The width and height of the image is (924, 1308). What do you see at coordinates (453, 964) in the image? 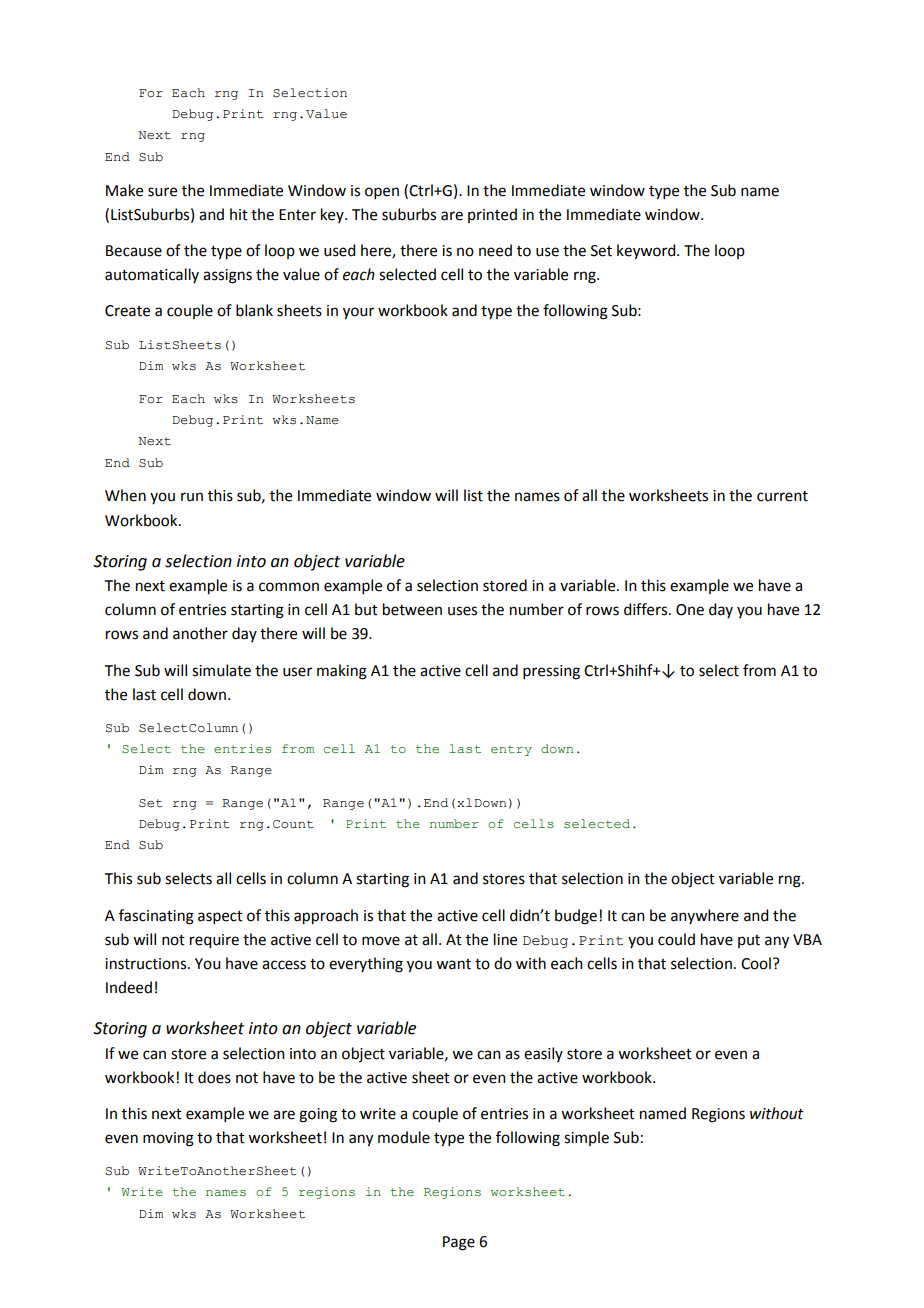
I see `want` at bounding box center [453, 964].
